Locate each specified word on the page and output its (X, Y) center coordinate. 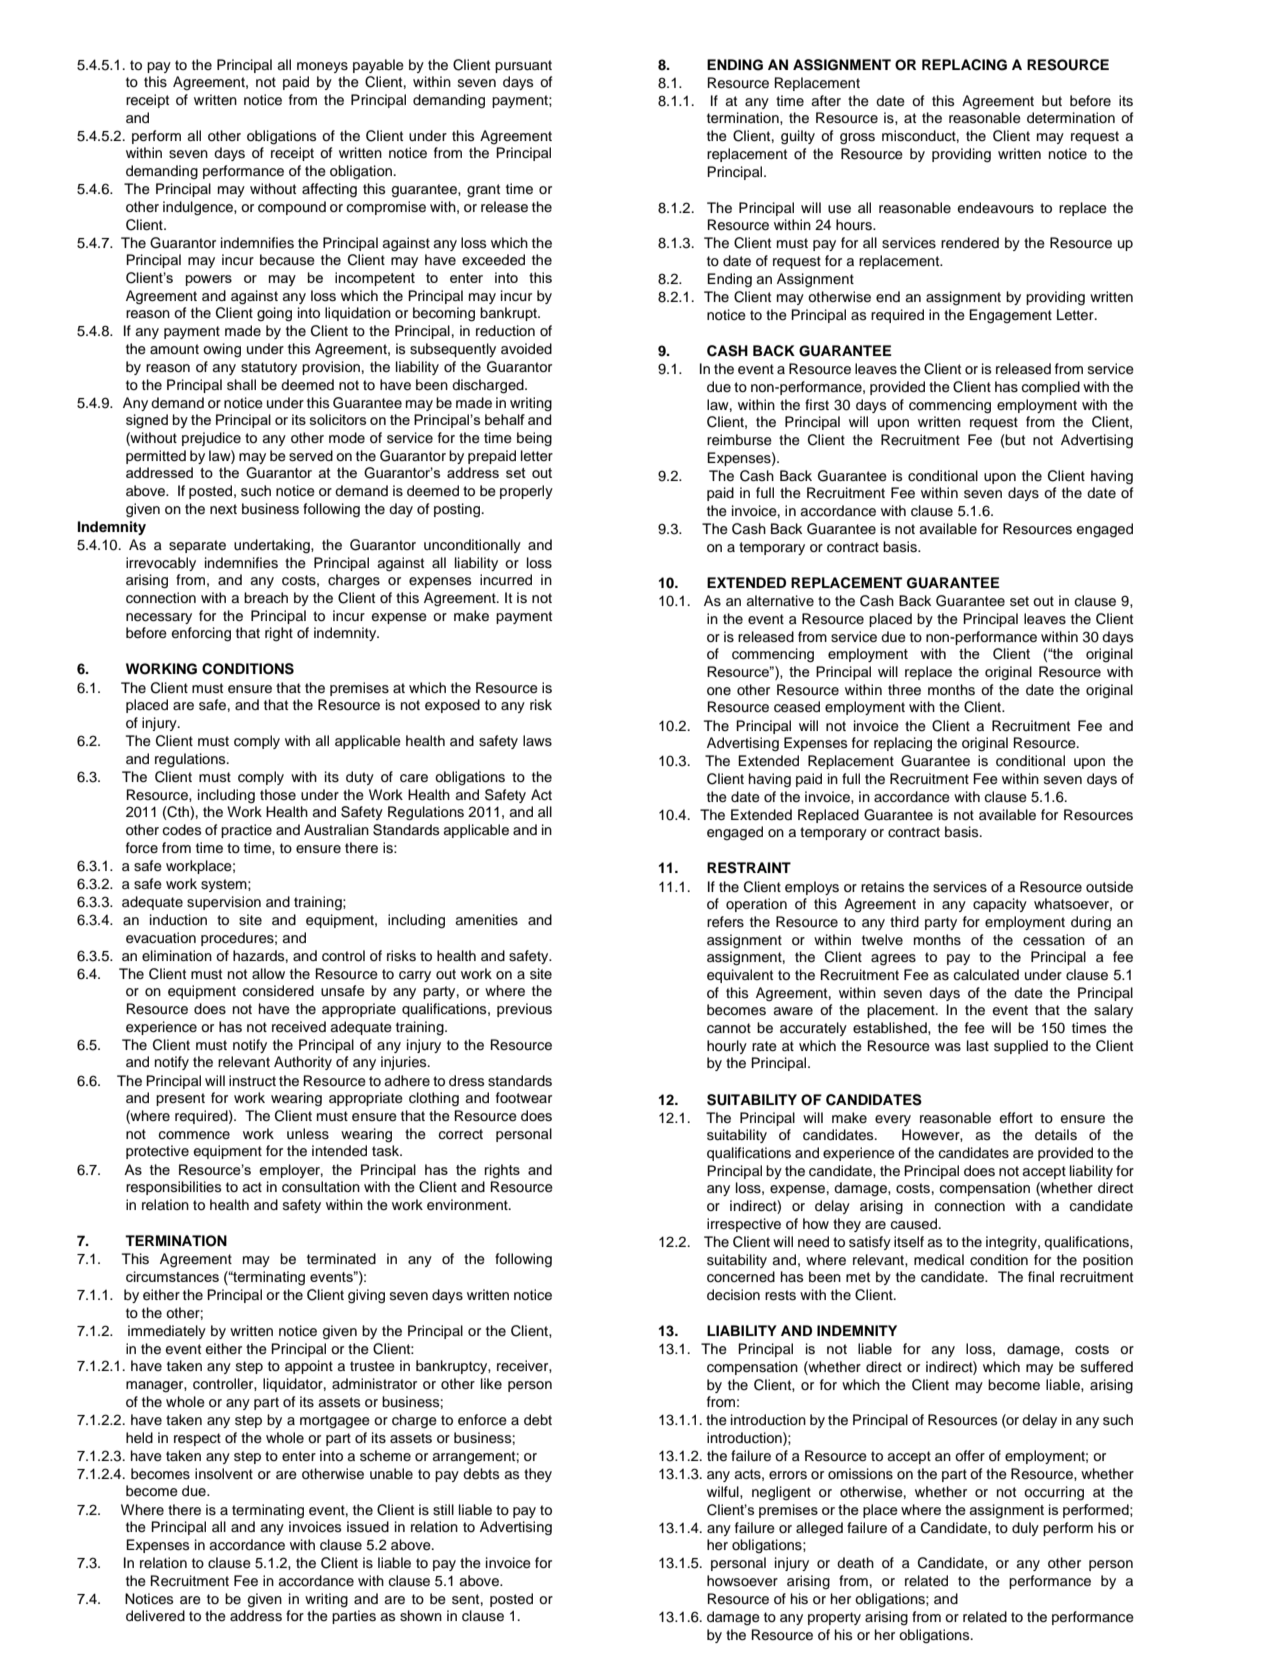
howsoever (742, 1581)
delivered (155, 1616)
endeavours (995, 208)
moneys (322, 67)
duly (1025, 1529)
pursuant (523, 66)
